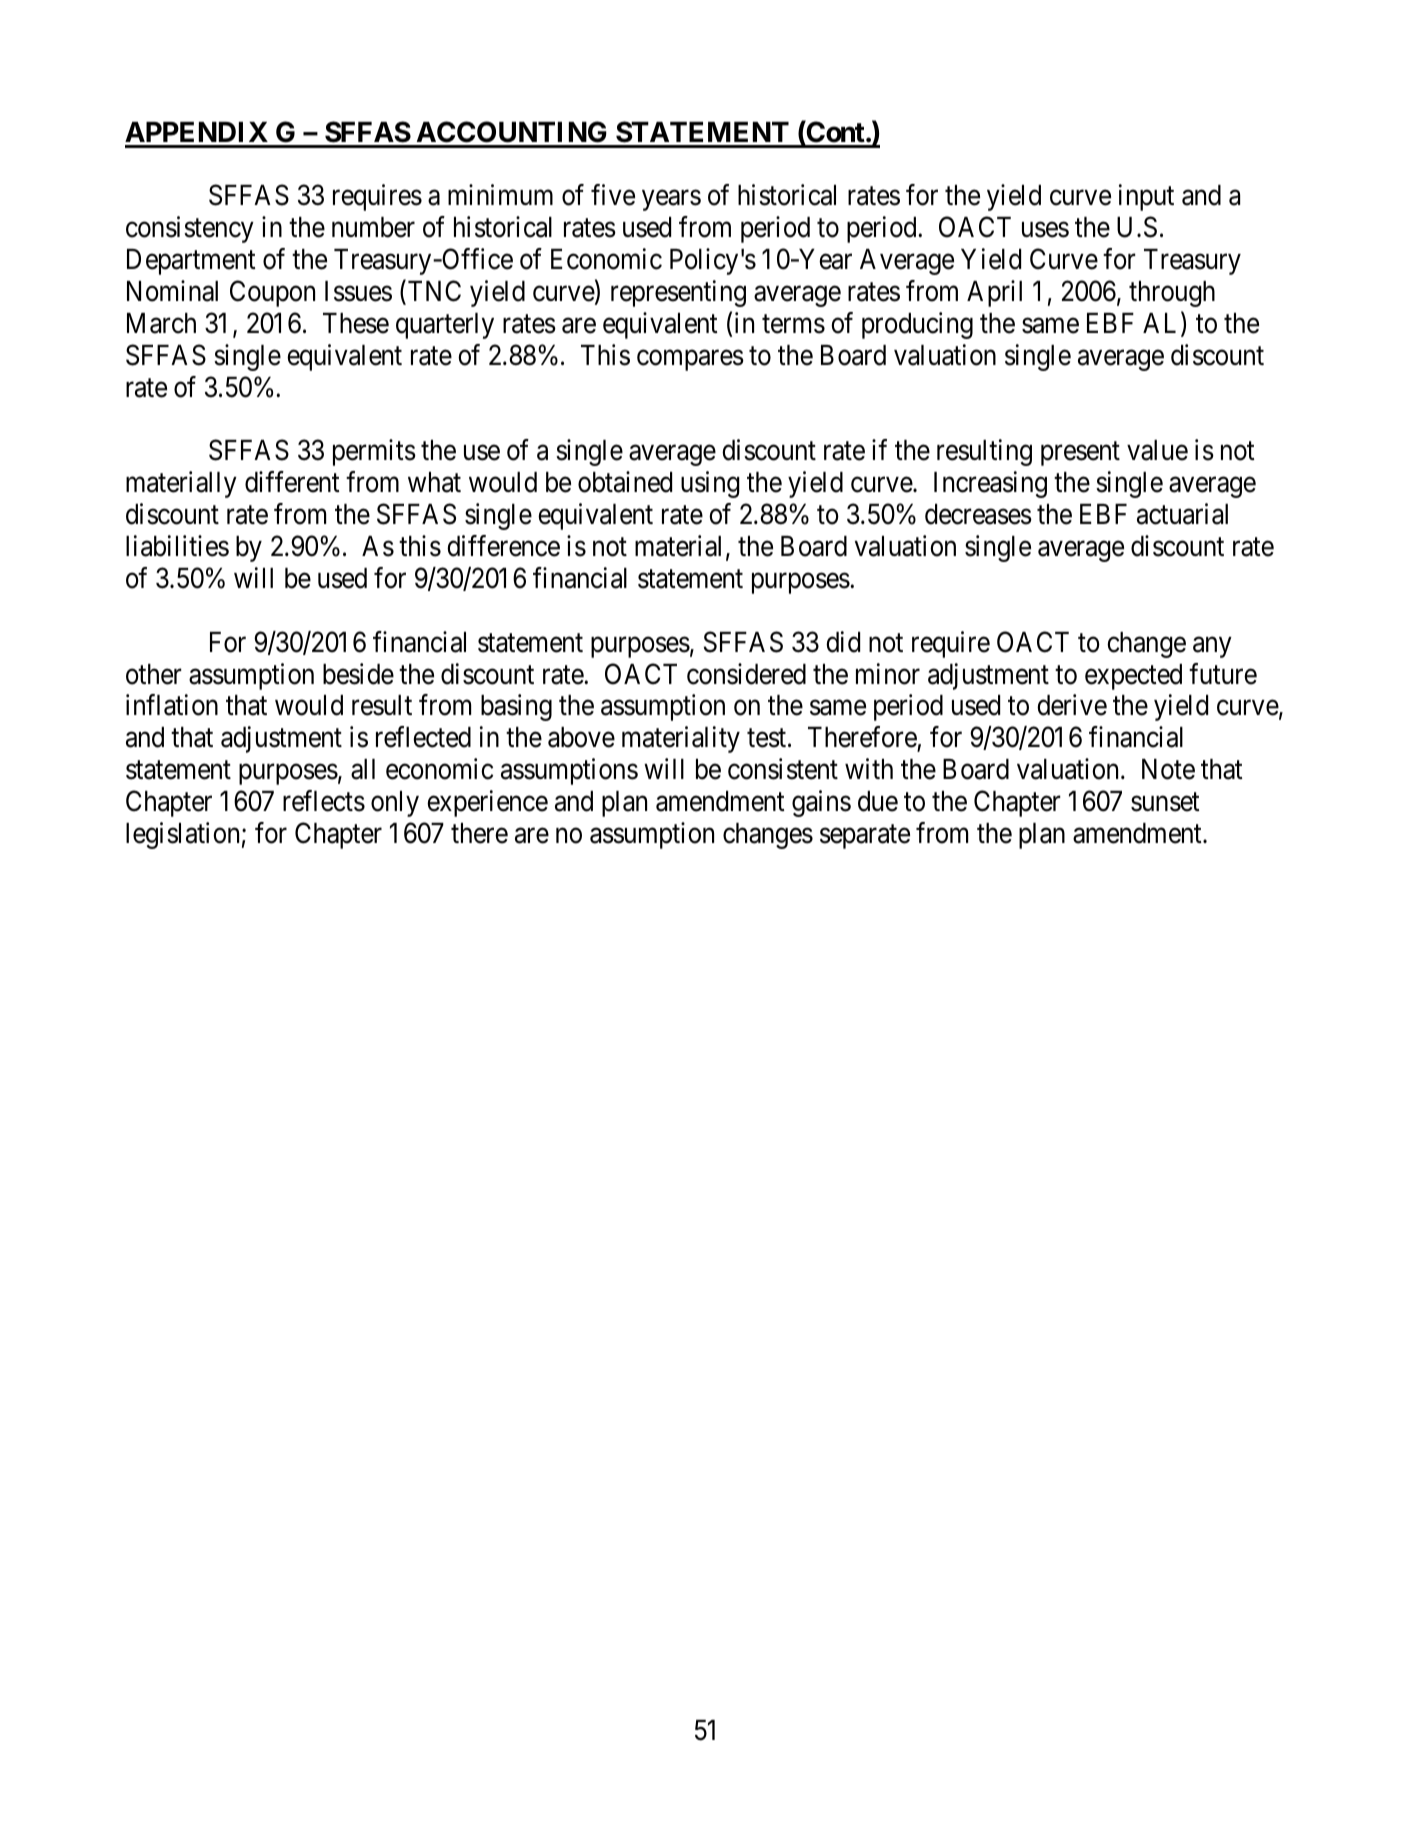 This document has width=1414, height=1830. Describe the element at coordinates (358, 674) in the document. I see `beside` at that location.
